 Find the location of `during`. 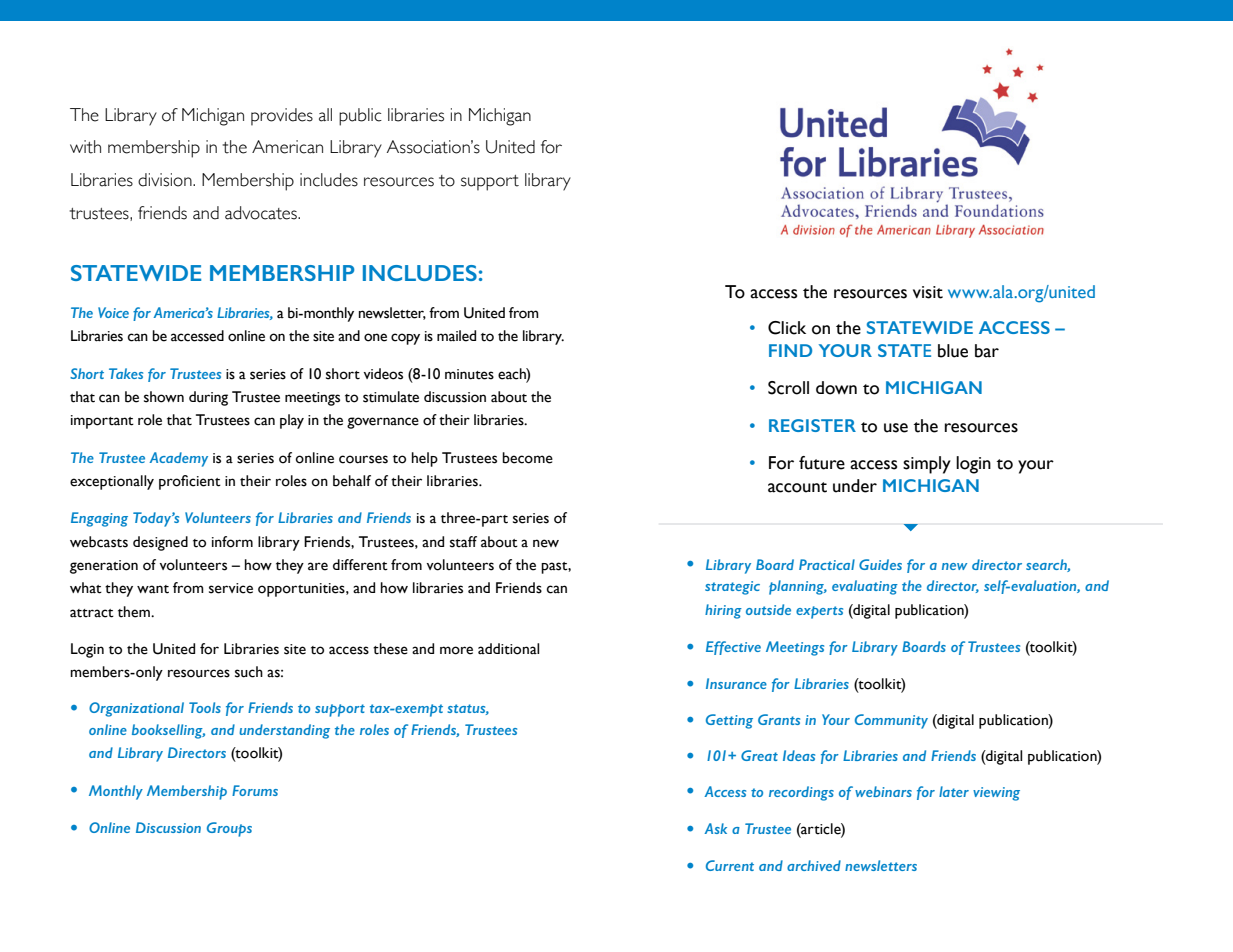

during is located at coordinates (208, 398).
